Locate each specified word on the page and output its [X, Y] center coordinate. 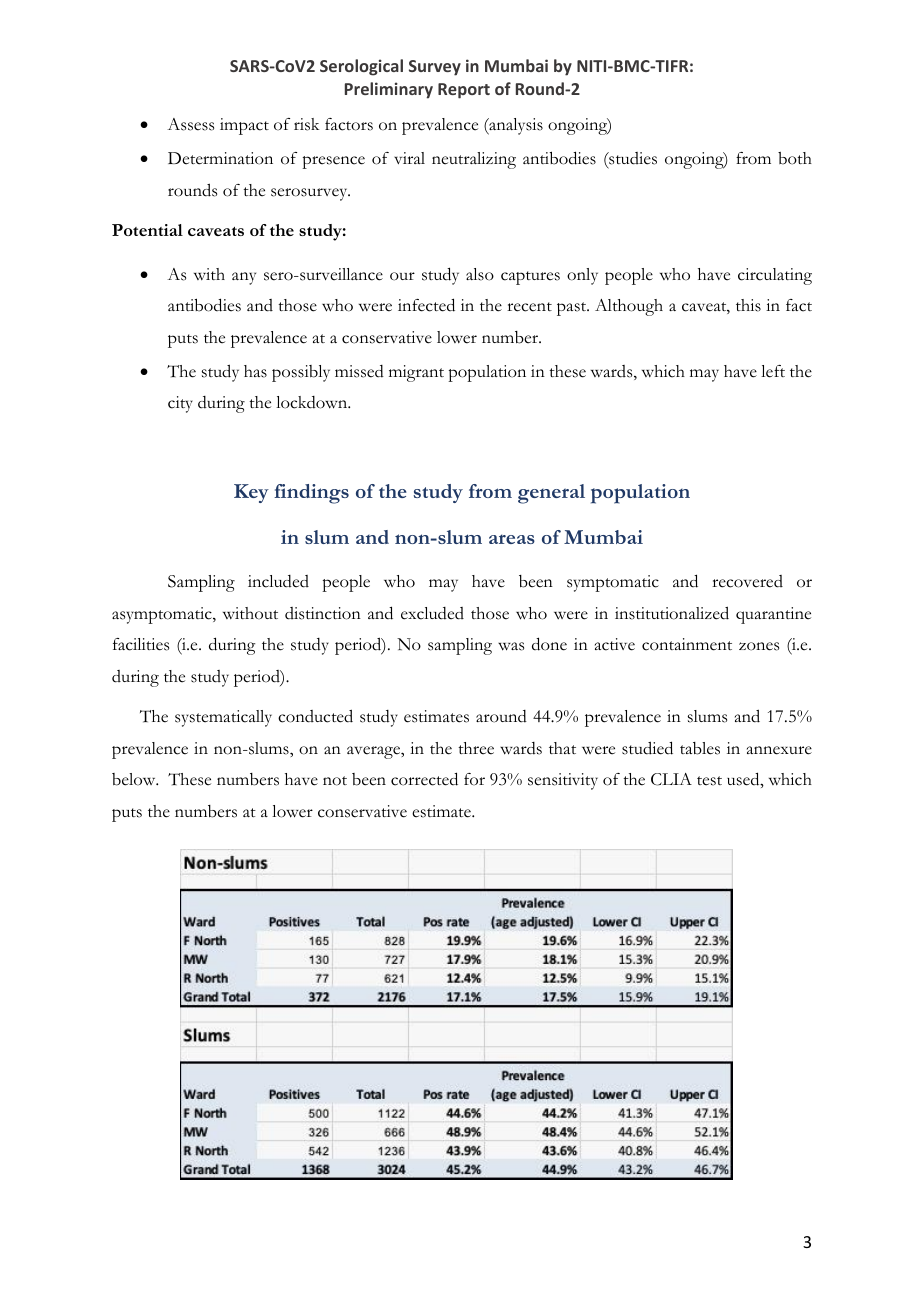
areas [512, 539]
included [278, 581]
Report [464, 91]
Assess [190, 124]
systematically [223, 718]
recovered [747, 581]
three [476, 748]
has [255, 371]
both [795, 158]
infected [426, 305]
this [748, 305]
